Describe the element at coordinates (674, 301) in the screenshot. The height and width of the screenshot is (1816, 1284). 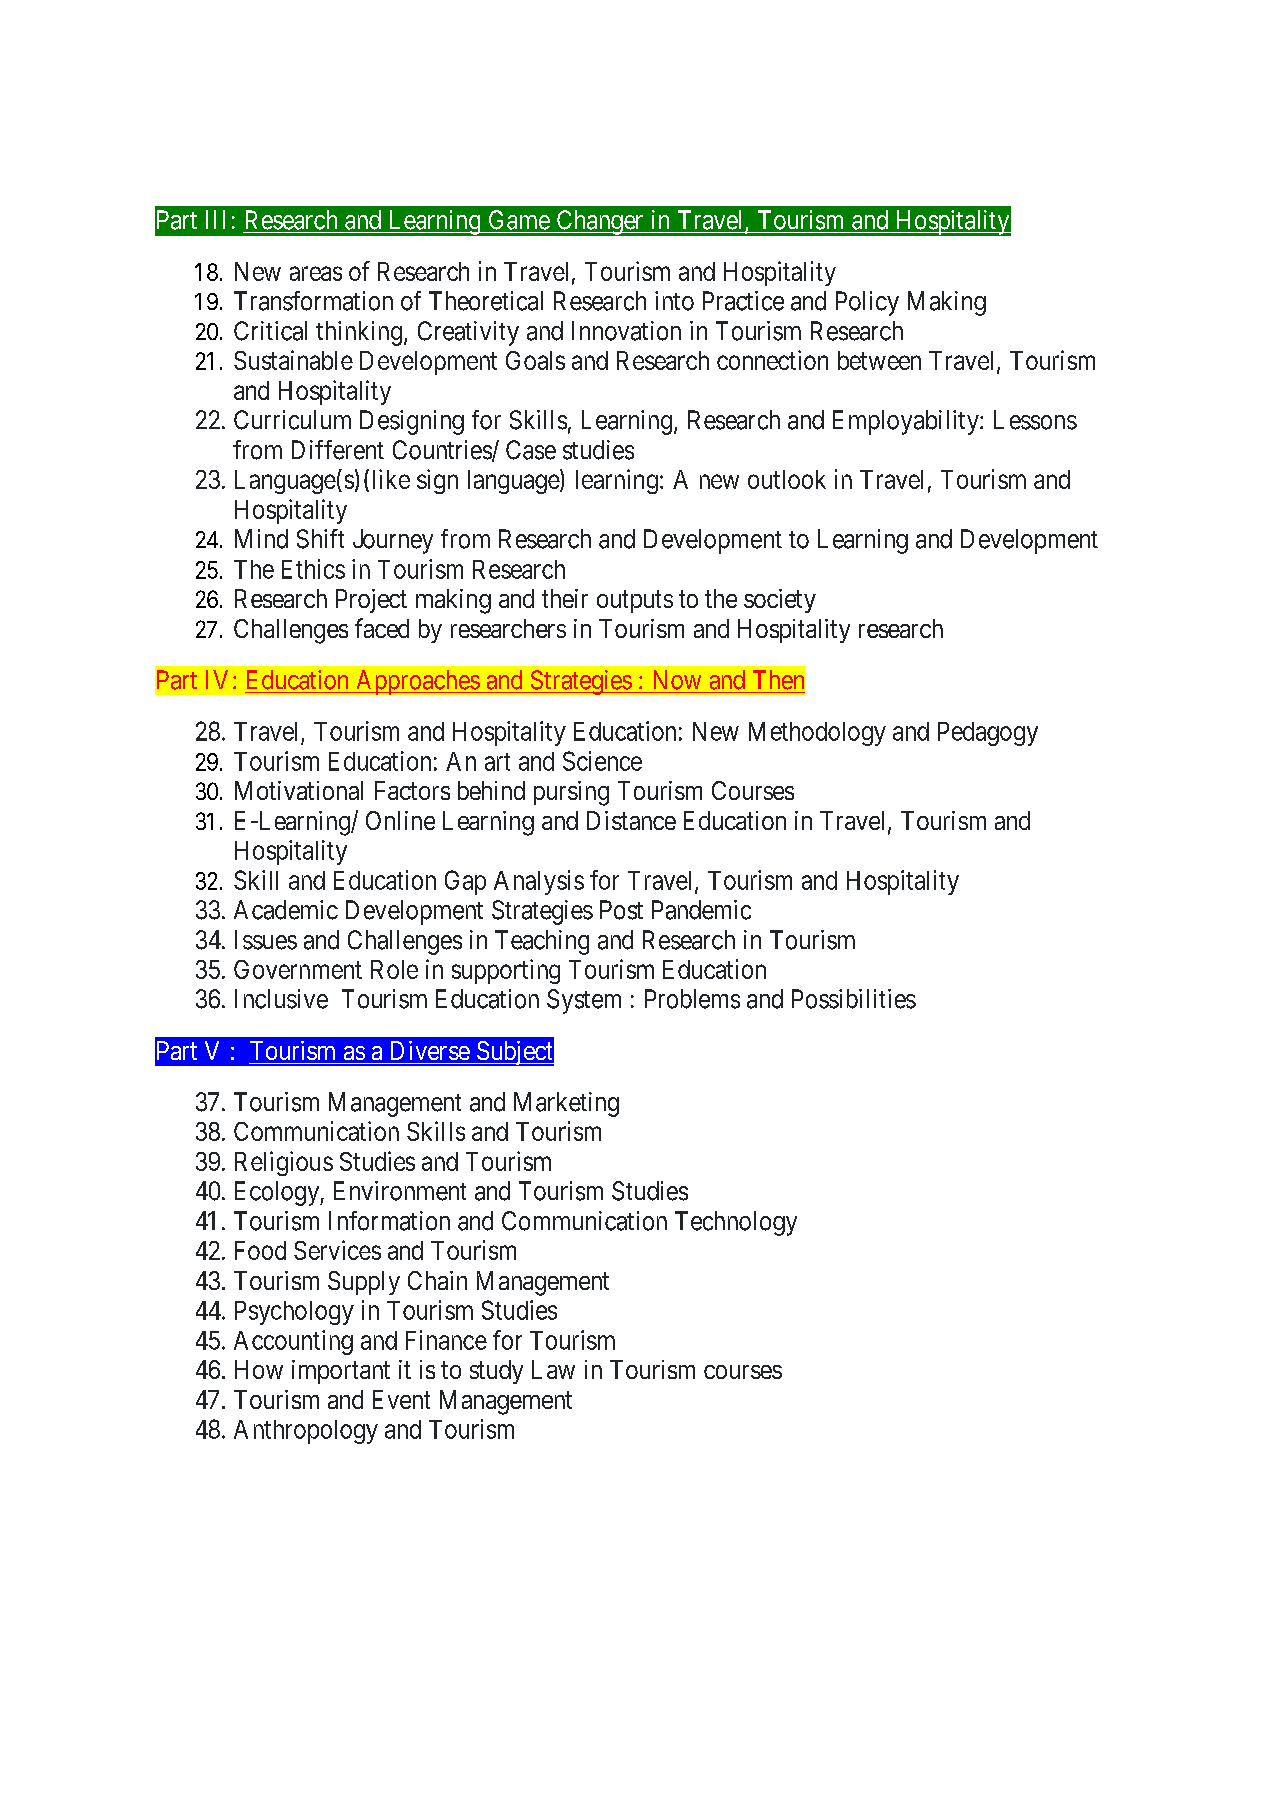
I see `into` at that location.
